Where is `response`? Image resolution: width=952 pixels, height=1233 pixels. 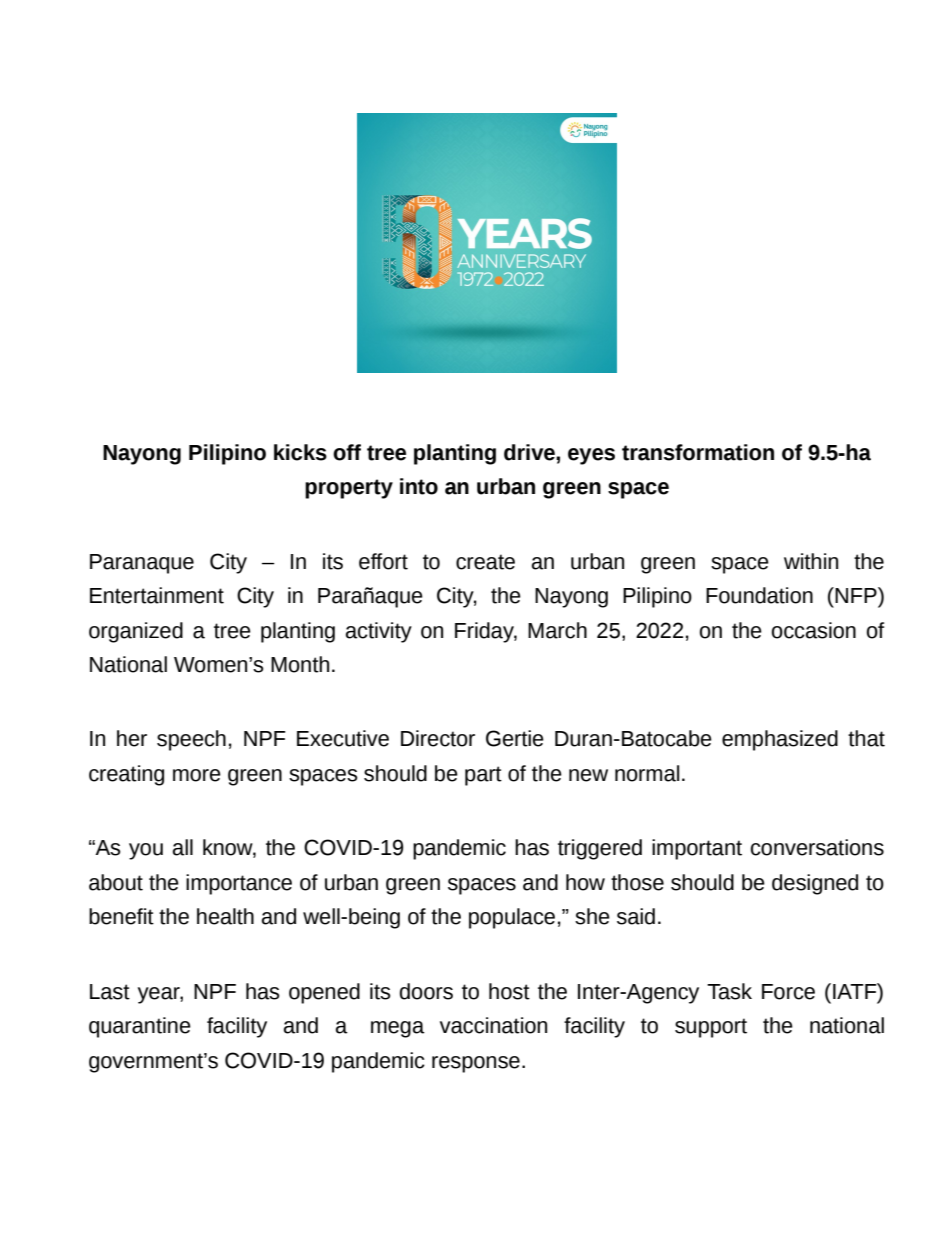 response is located at coordinates (476, 1064).
